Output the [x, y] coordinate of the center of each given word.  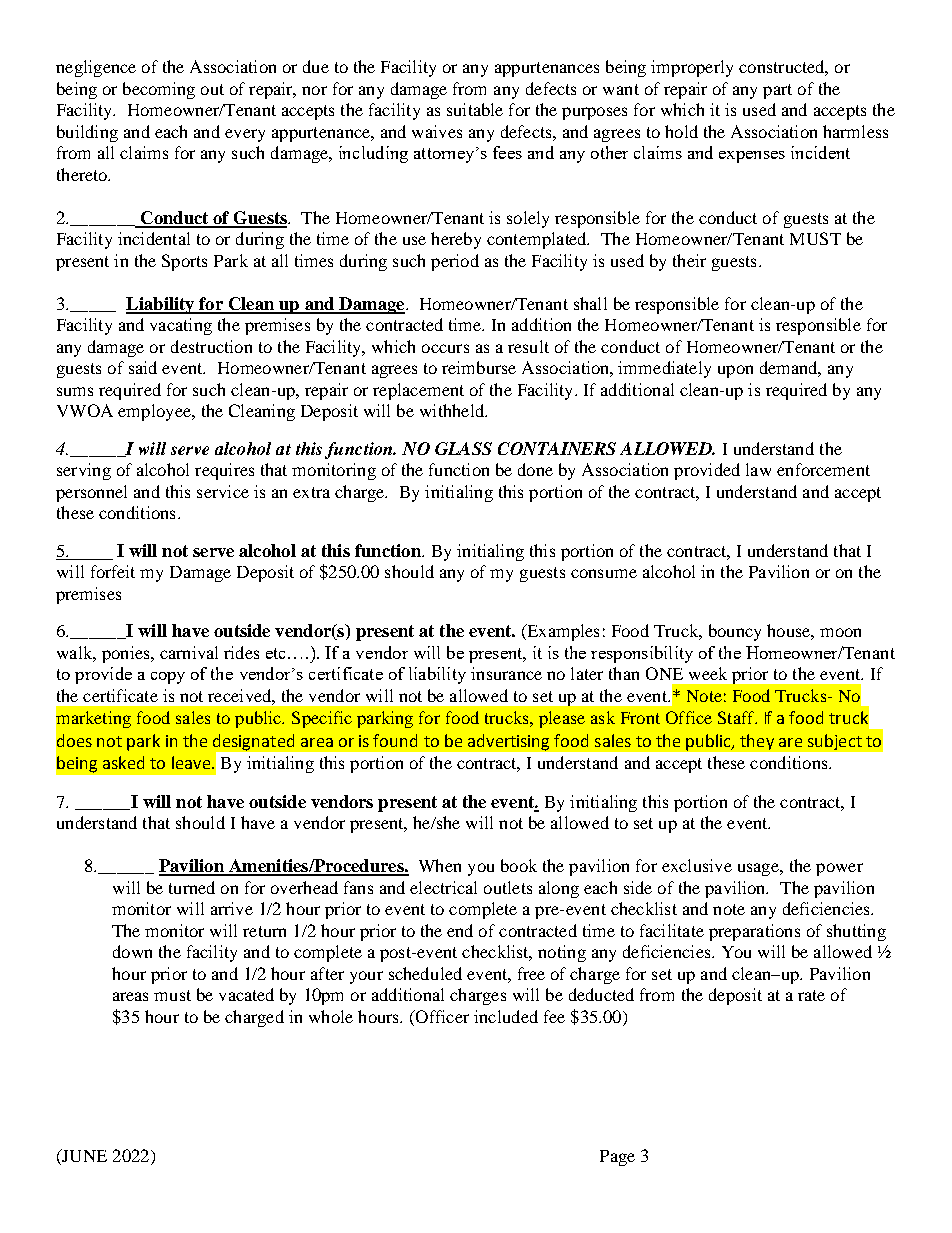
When [440, 865]
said [143, 367]
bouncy [735, 632]
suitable [475, 109]
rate [811, 995]
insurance [506, 673]
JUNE [83, 1157]
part [777, 91]
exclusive [697, 865]
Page [617, 1158]
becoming [159, 90]
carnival [189, 652]
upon [735, 371]
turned [192, 887]
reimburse [479, 367]
